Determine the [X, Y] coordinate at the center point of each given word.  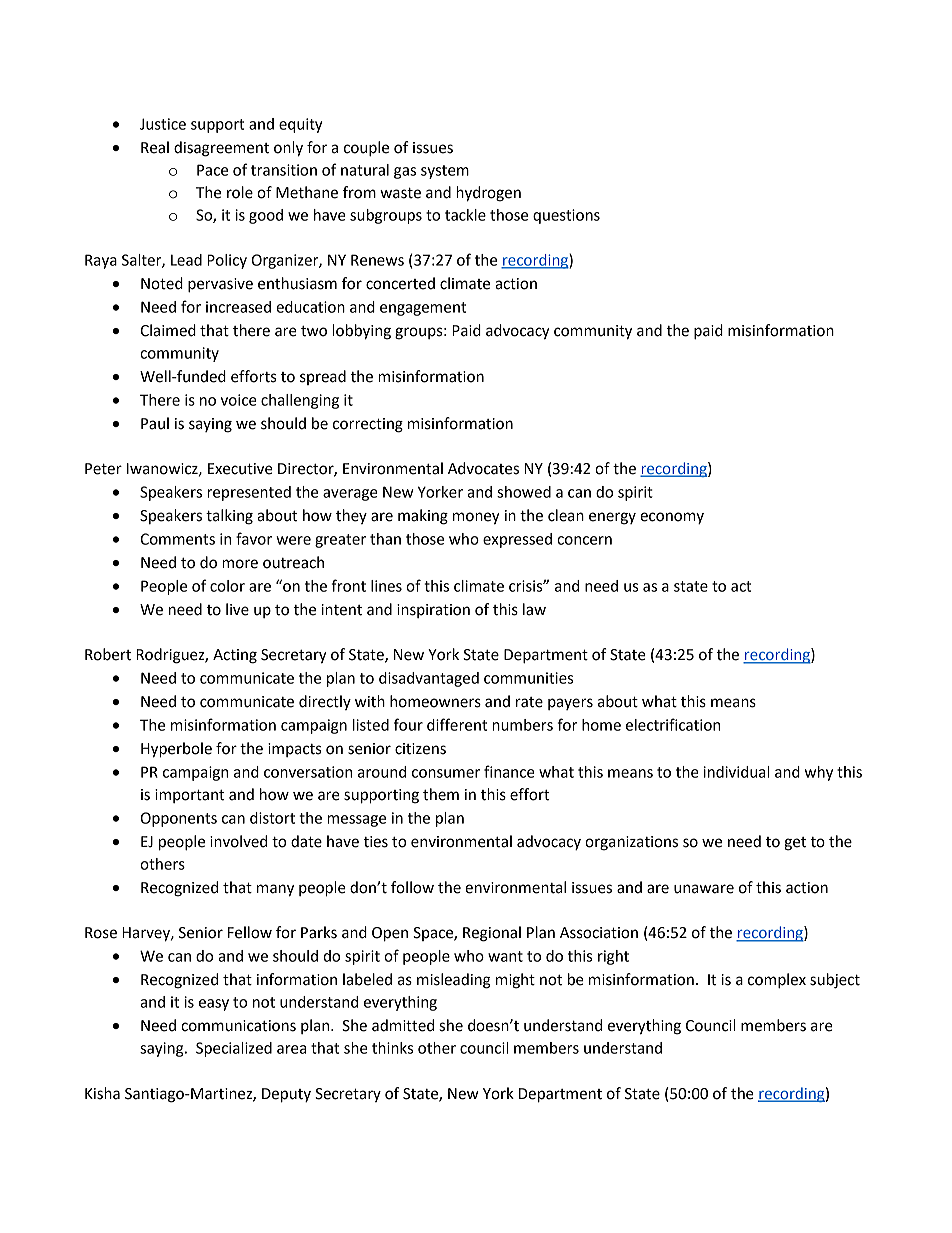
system [445, 172]
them [441, 794]
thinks [392, 1048]
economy [672, 518]
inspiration [433, 611]
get [795, 844]
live [237, 609]
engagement [423, 309]
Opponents [179, 819]
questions [566, 216]
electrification [673, 724]
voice [239, 400]
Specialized [234, 1049]
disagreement [221, 149]
